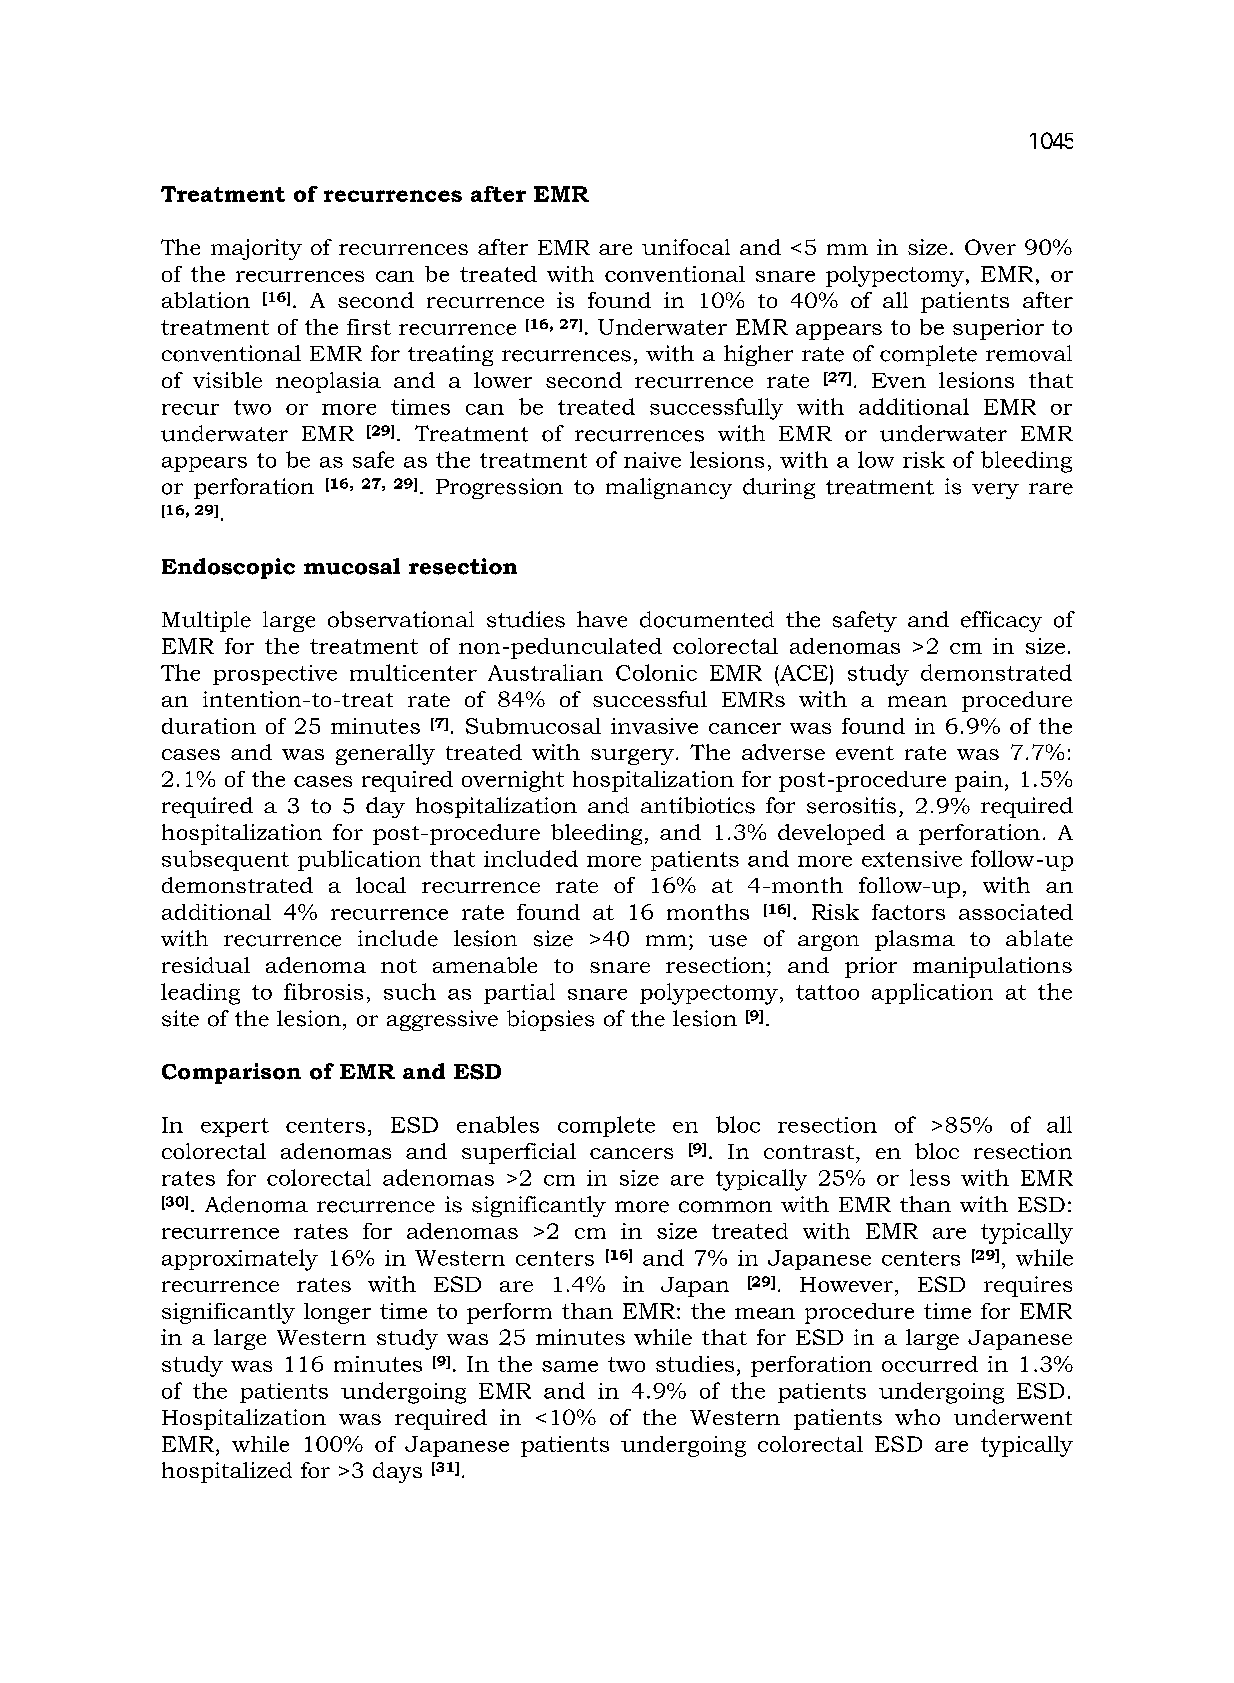 This page has height=1683, width=1234. Describe the element at coordinates (917, 1417) in the page. I see `who` at that location.
